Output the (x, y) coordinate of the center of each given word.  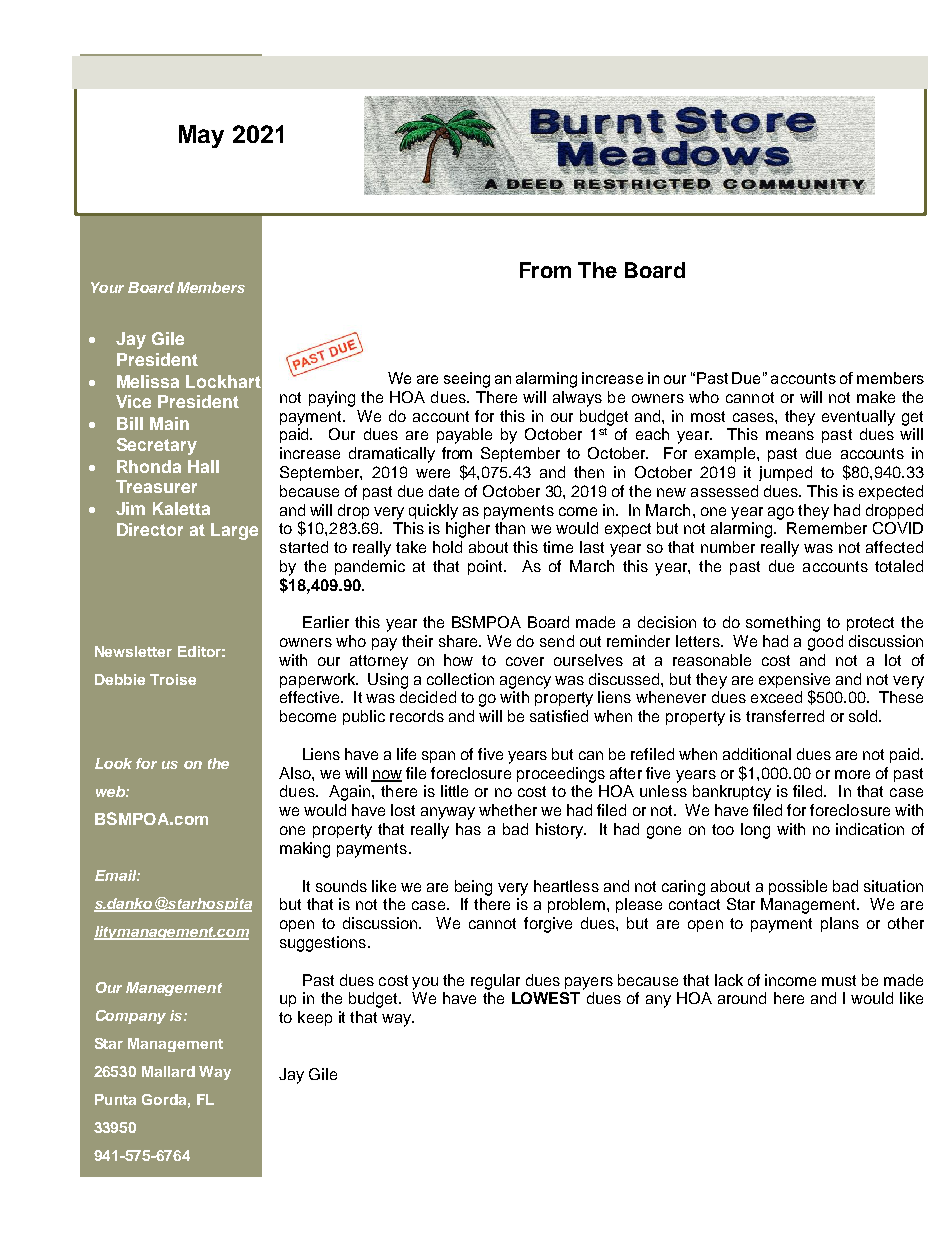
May (201, 136)
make (876, 397)
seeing (467, 380)
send (557, 641)
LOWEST (546, 998)
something (783, 624)
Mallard (168, 1071)
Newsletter (133, 651)
